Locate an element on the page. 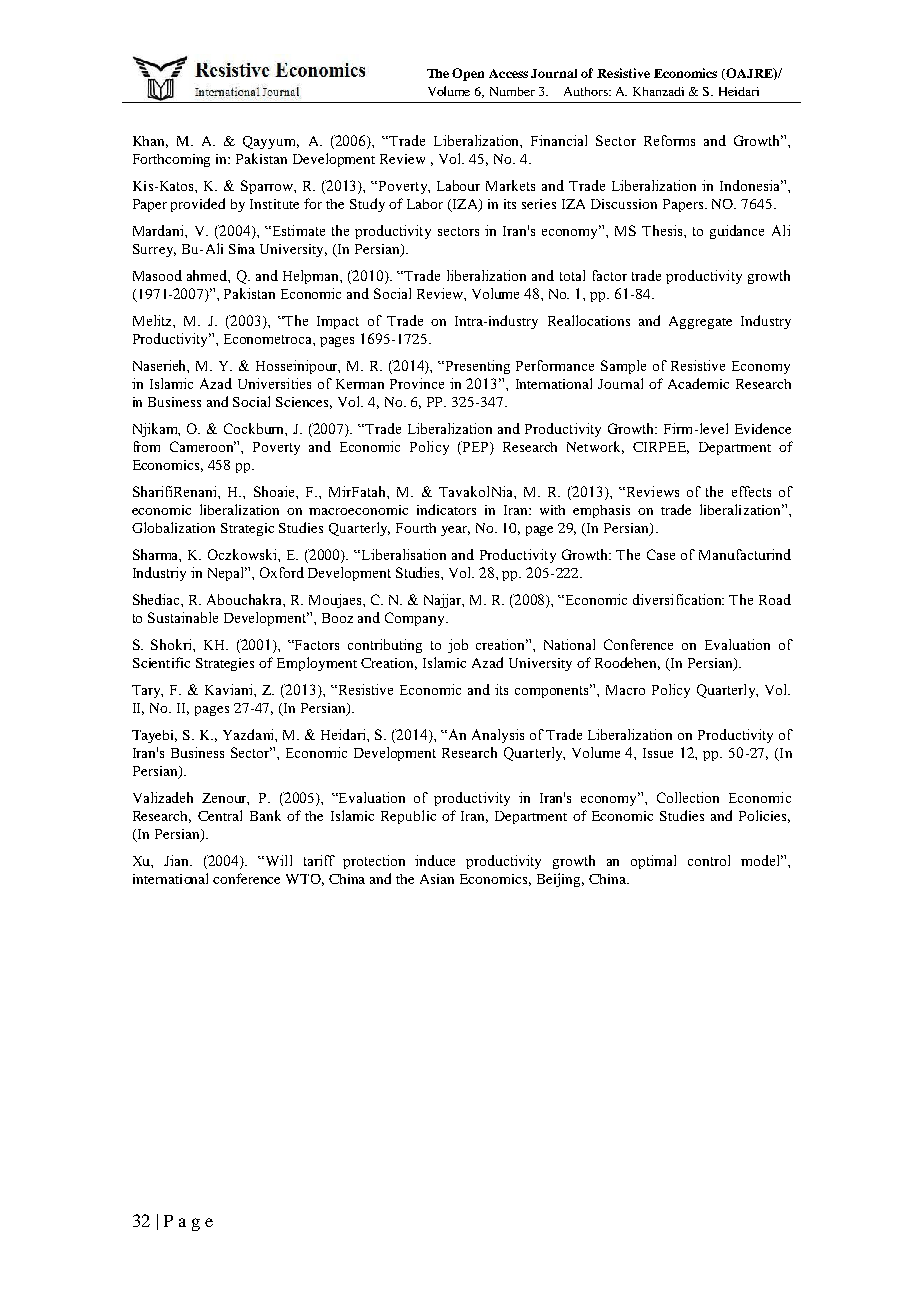  Jian is located at coordinates (178, 860).
